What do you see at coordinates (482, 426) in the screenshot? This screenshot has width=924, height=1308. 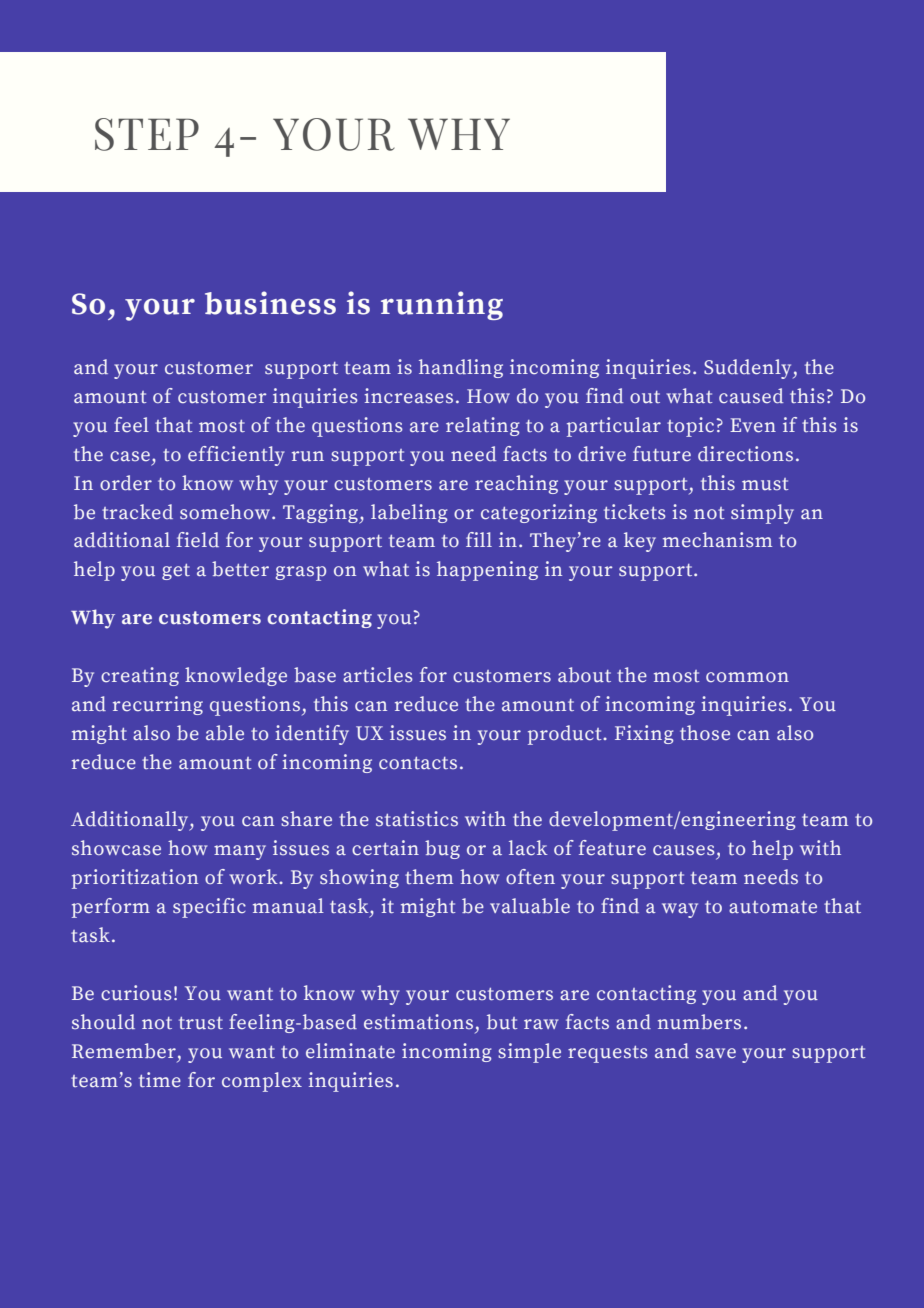 I see `relating` at bounding box center [482, 426].
